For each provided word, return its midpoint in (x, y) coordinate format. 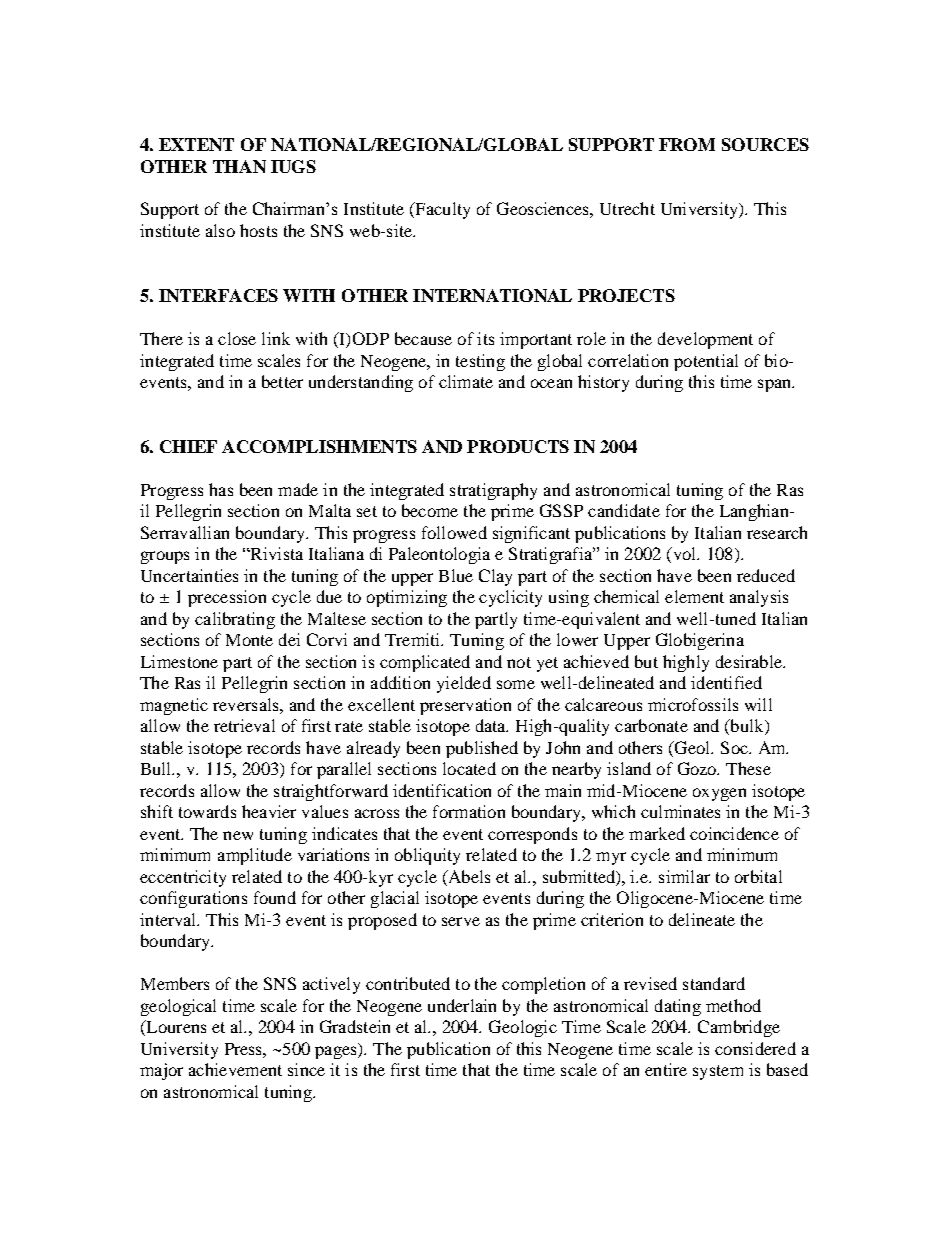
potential (706, 362)
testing (480, 362)
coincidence (734, 833)
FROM (687, 144)
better (282, 381)
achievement (235, 1069)
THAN (239, 166)
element (694, 596)
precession (227, 598)
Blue (456, 575)
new (238, 835)
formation (469, 811)
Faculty (441, 210)
